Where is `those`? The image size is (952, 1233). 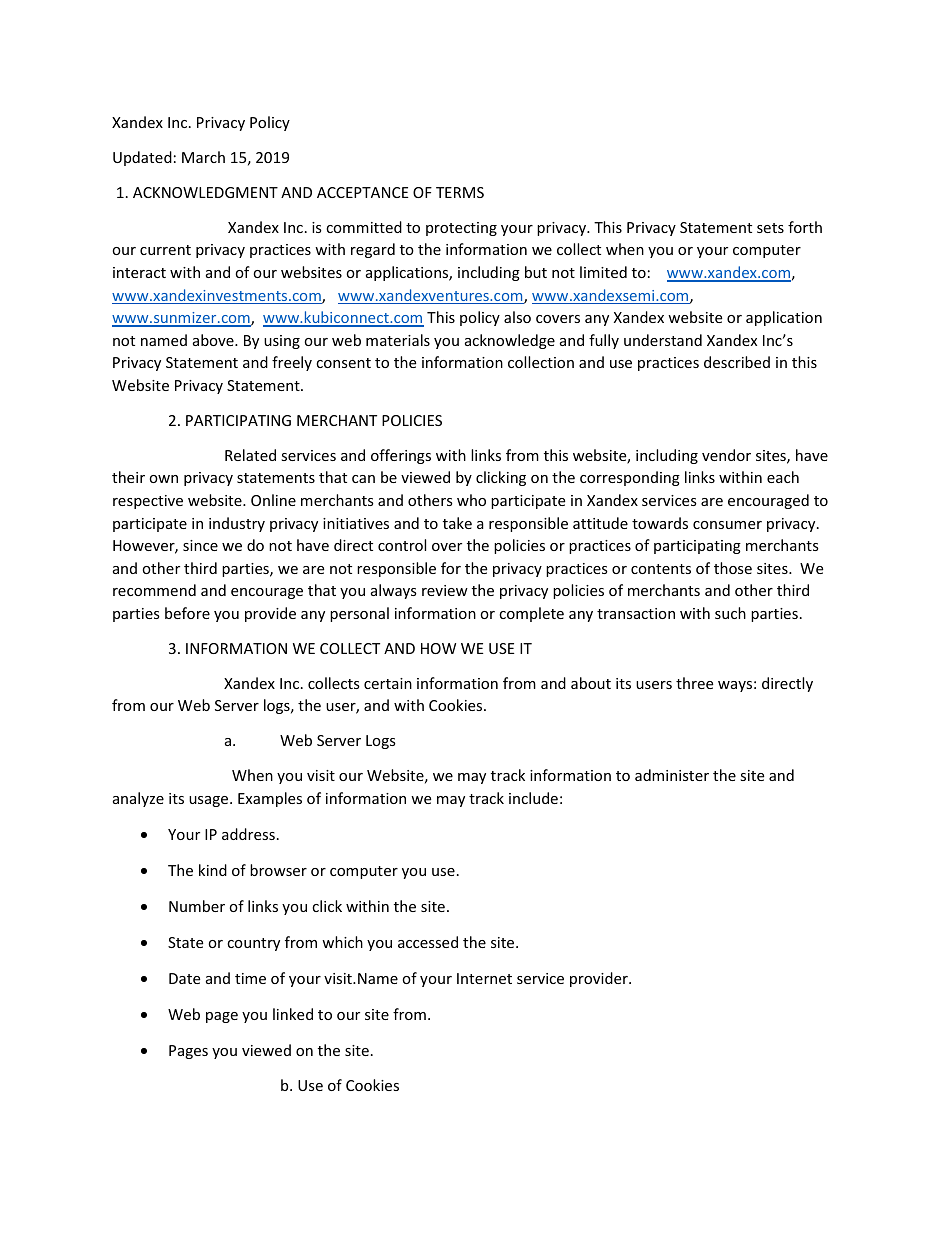 those is located at coordinates (733, 568).
